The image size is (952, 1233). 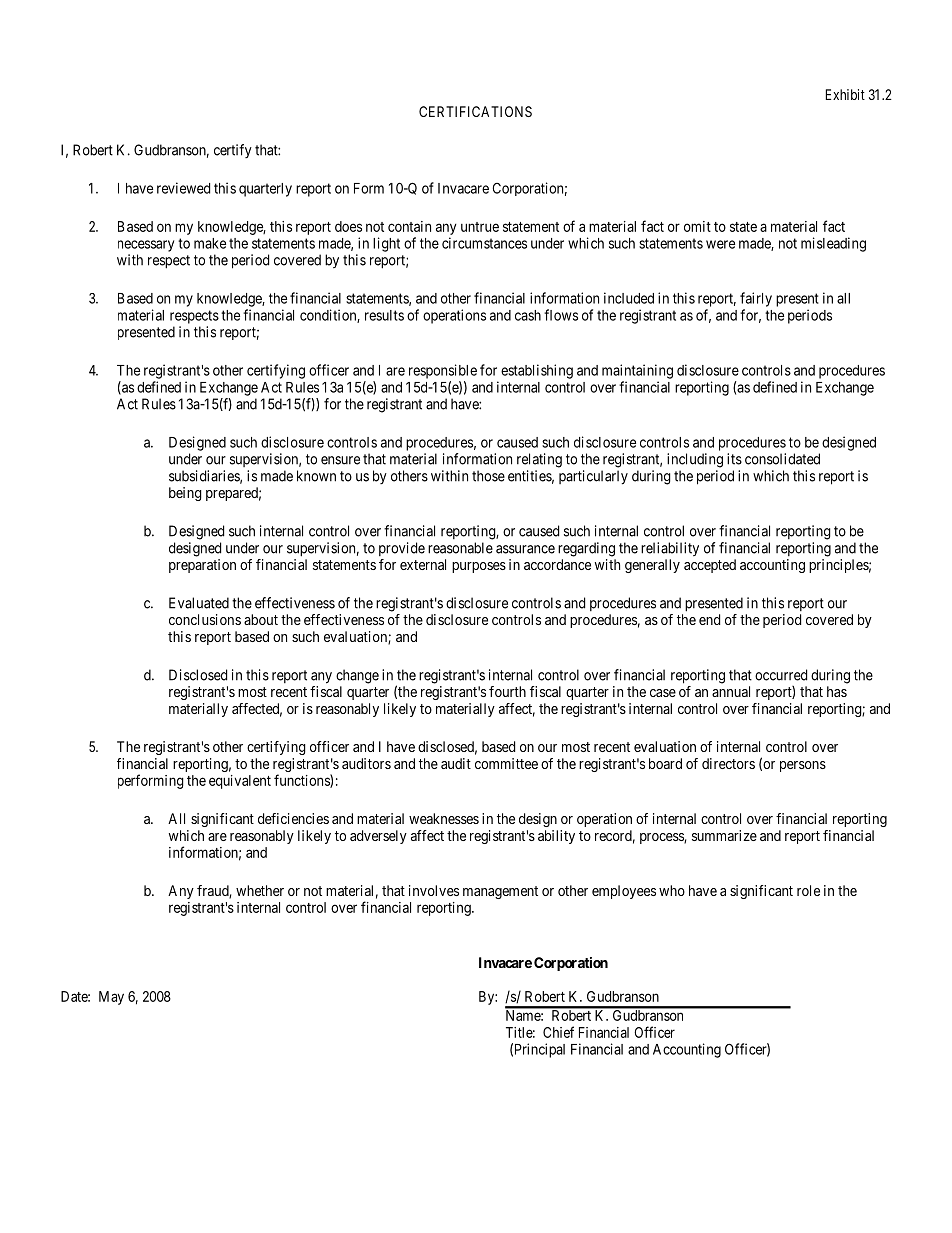 I want to click on Chief, so click(x=558, y=1032).
